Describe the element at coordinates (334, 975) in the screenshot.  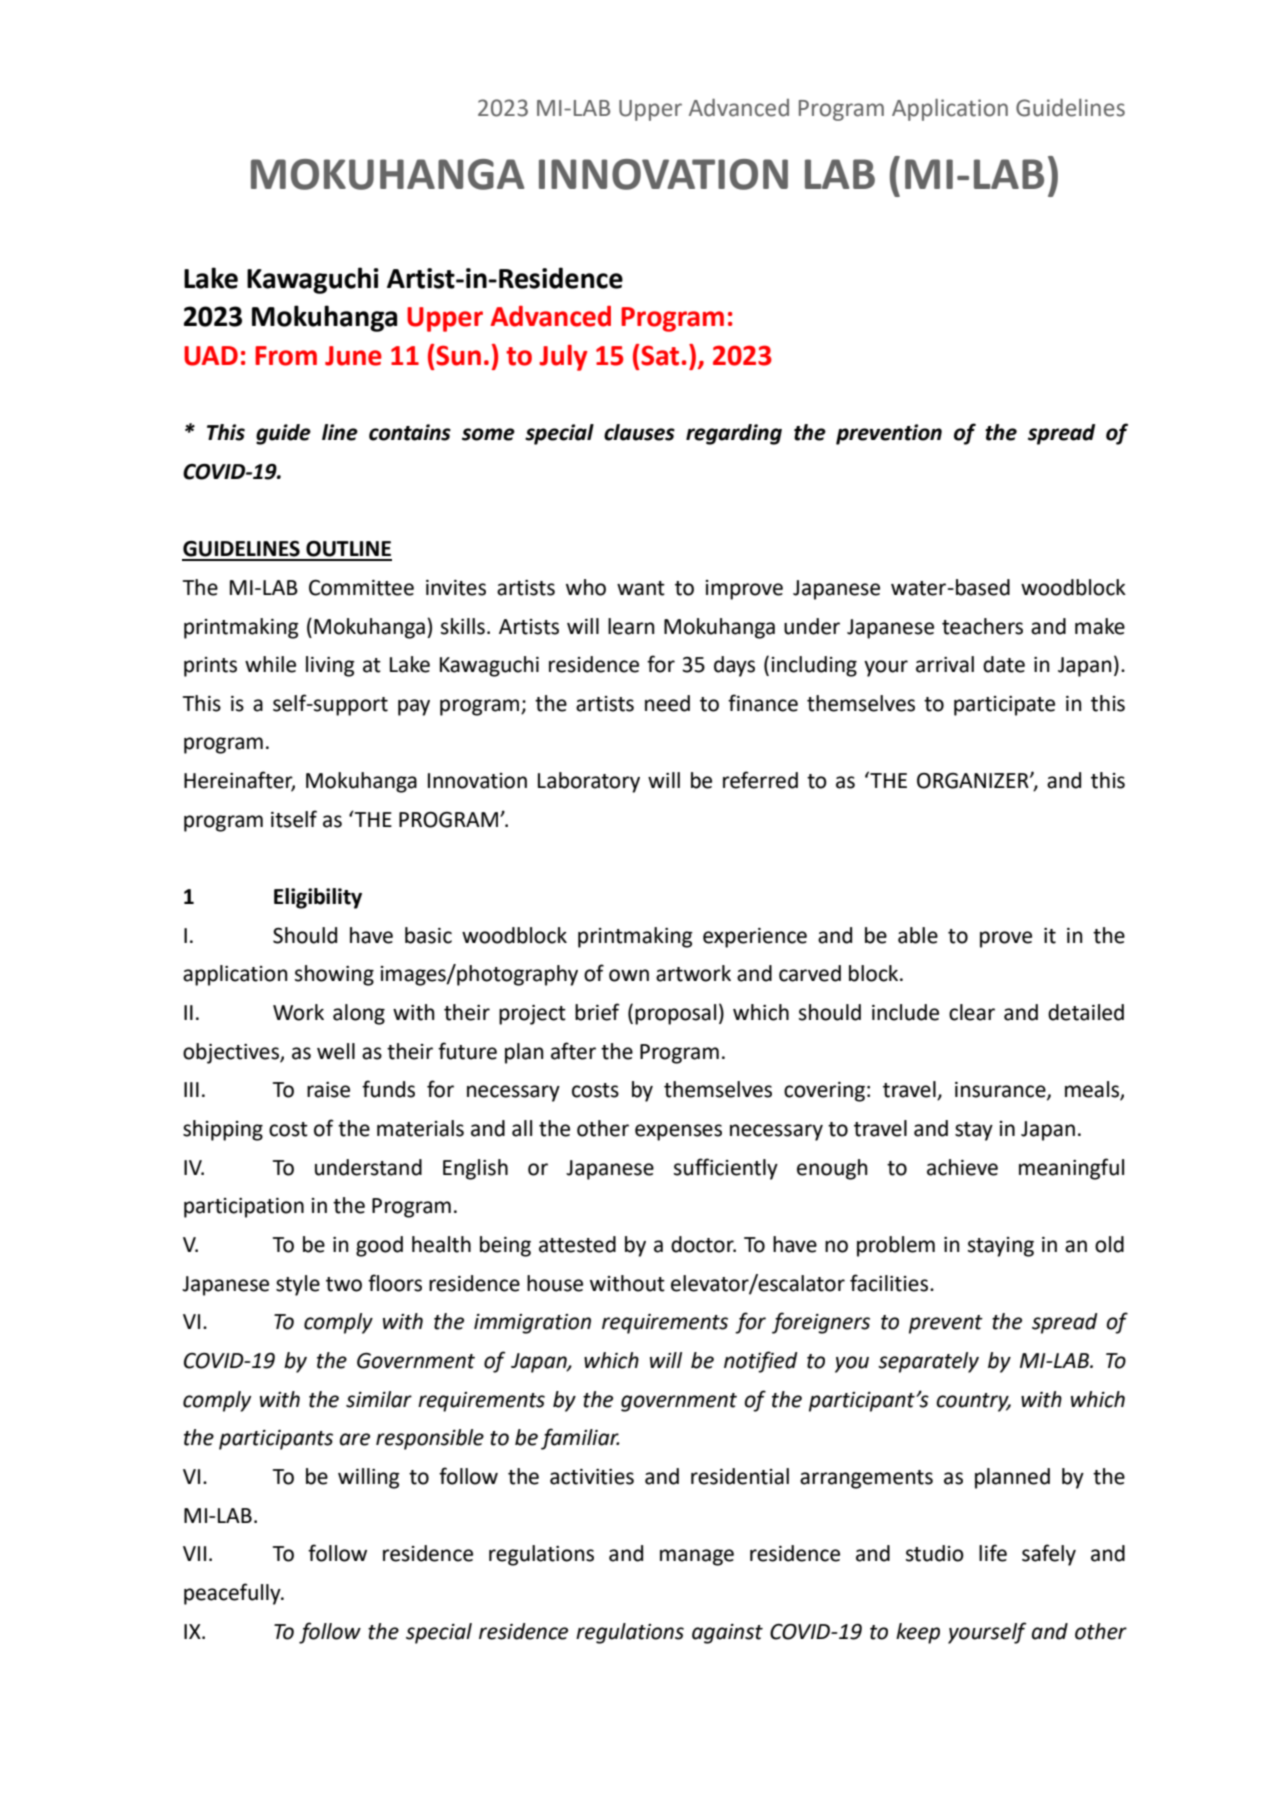
I see `showing` at that location.
